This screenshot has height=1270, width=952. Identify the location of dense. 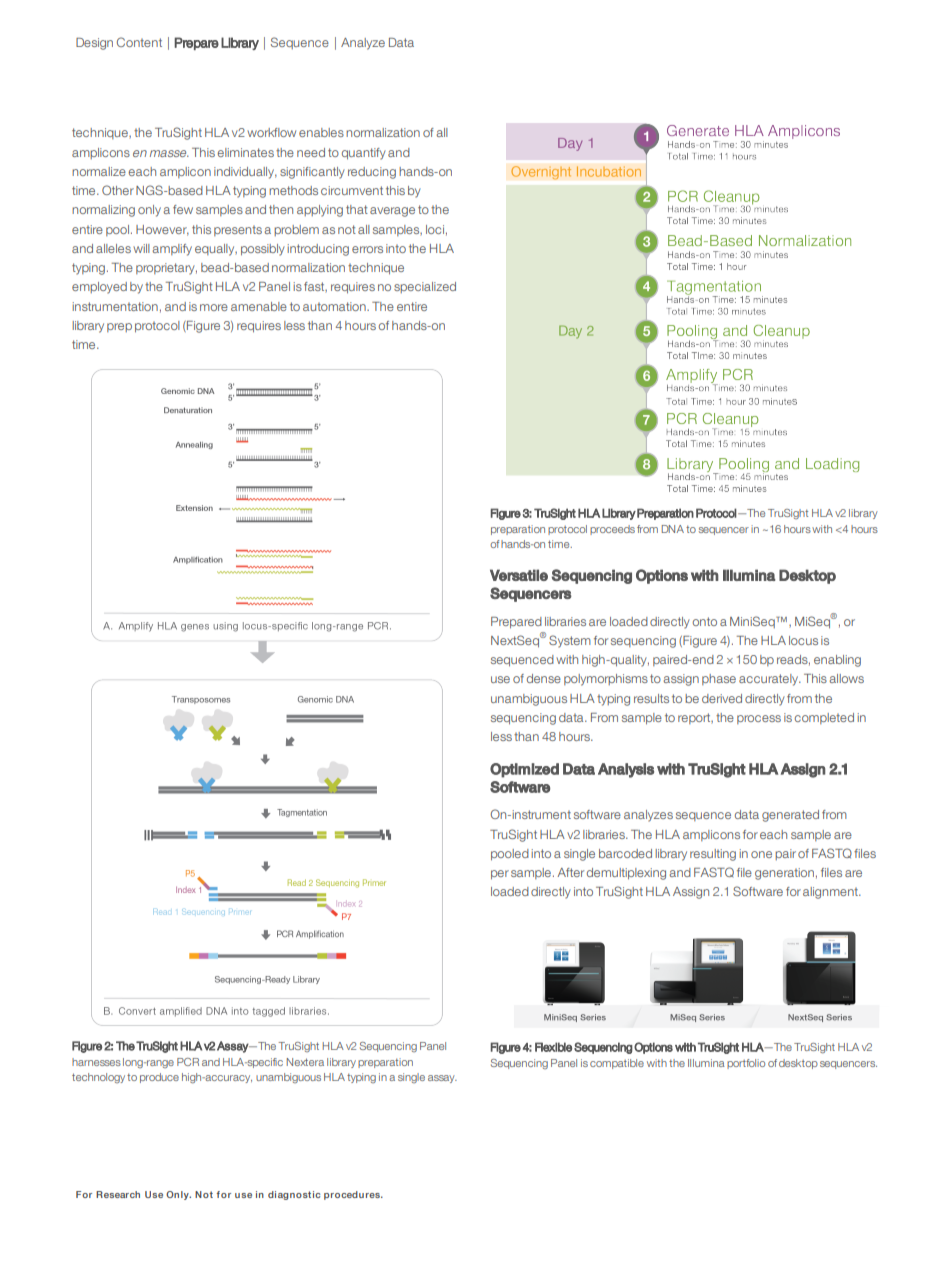
(544, 678).
